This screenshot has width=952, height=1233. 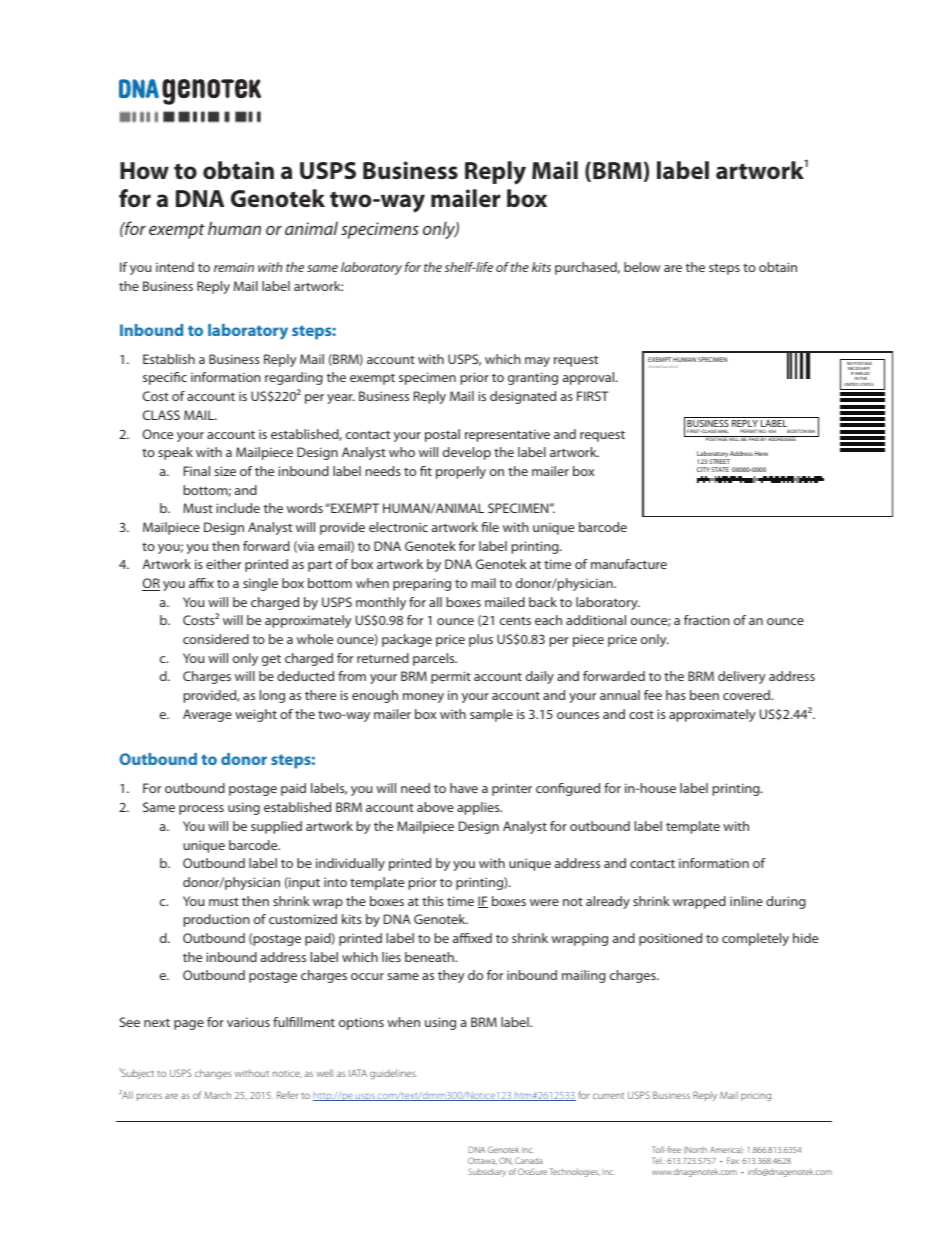 I want to click on approval, so click(x=590, y=378).
